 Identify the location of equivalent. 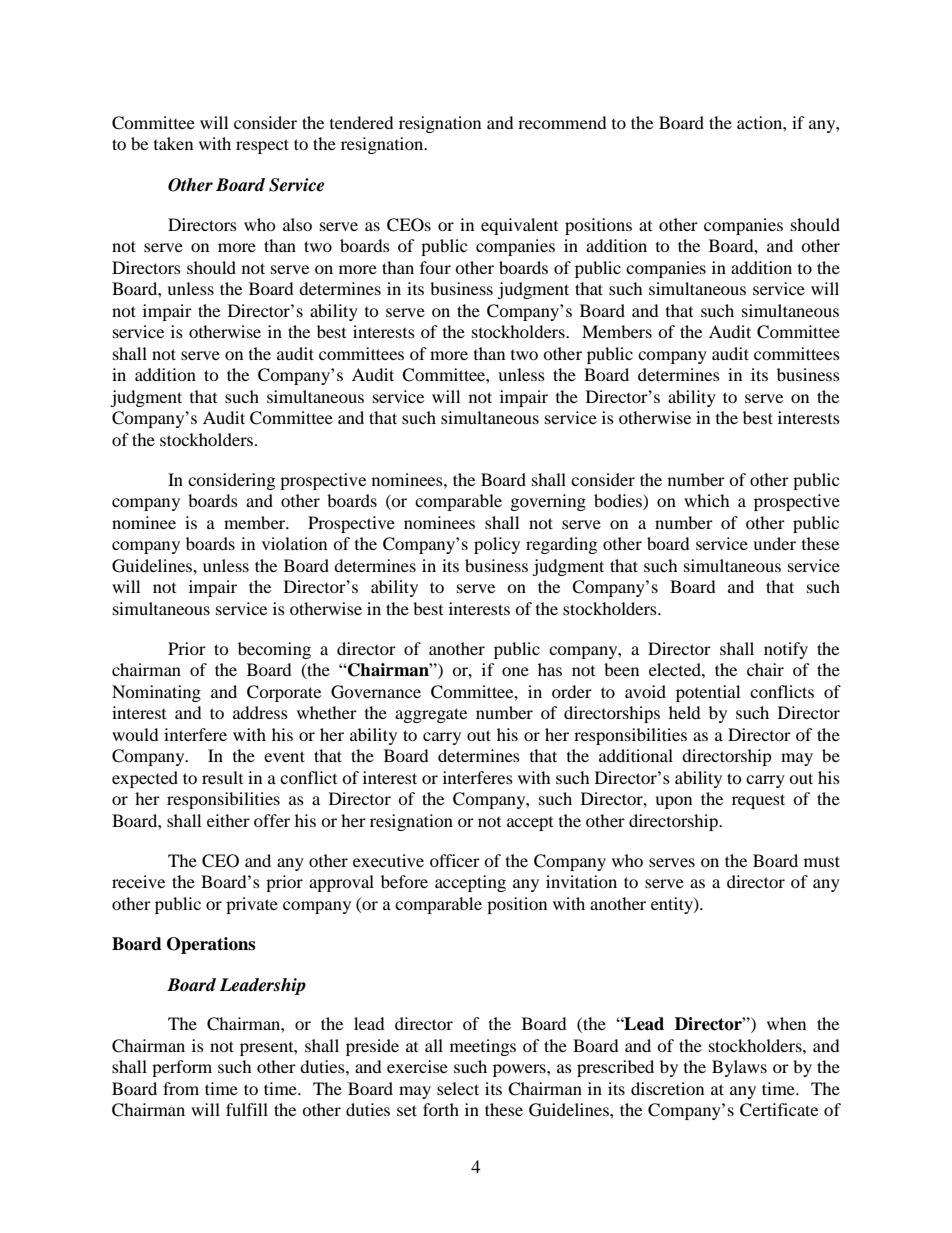
(519, 226).
